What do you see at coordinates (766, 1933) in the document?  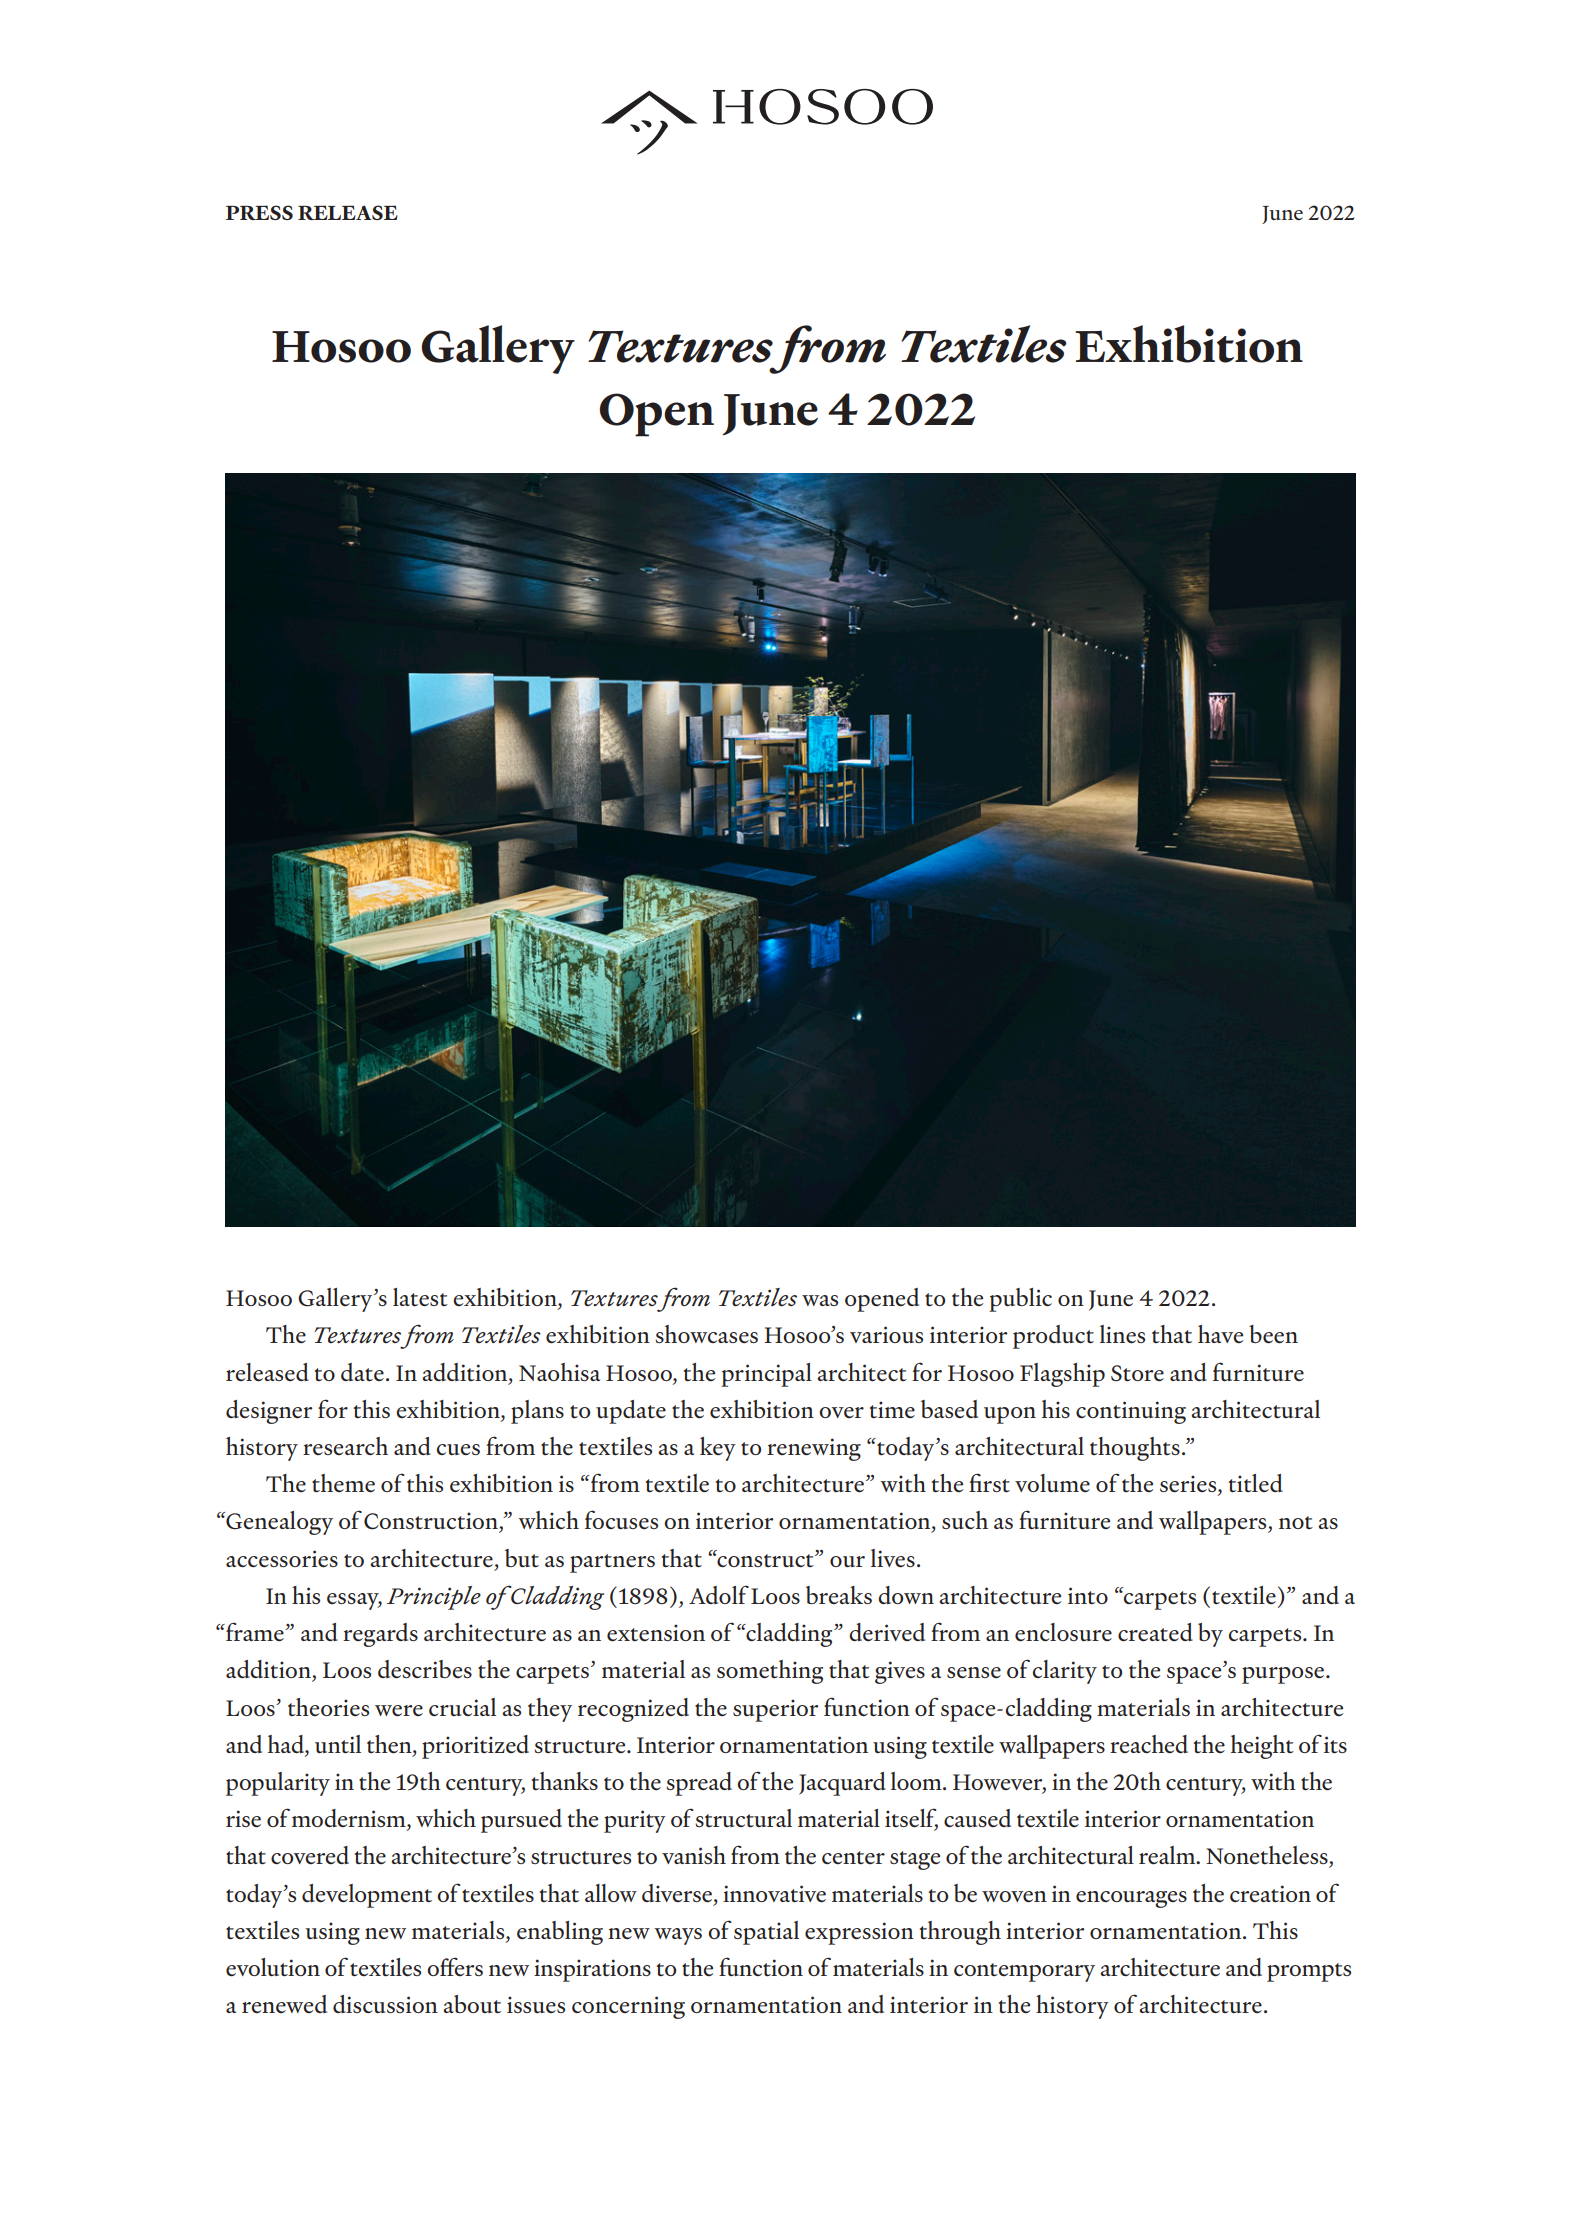 I see `spatial` at bounding box center [766, 1933].
